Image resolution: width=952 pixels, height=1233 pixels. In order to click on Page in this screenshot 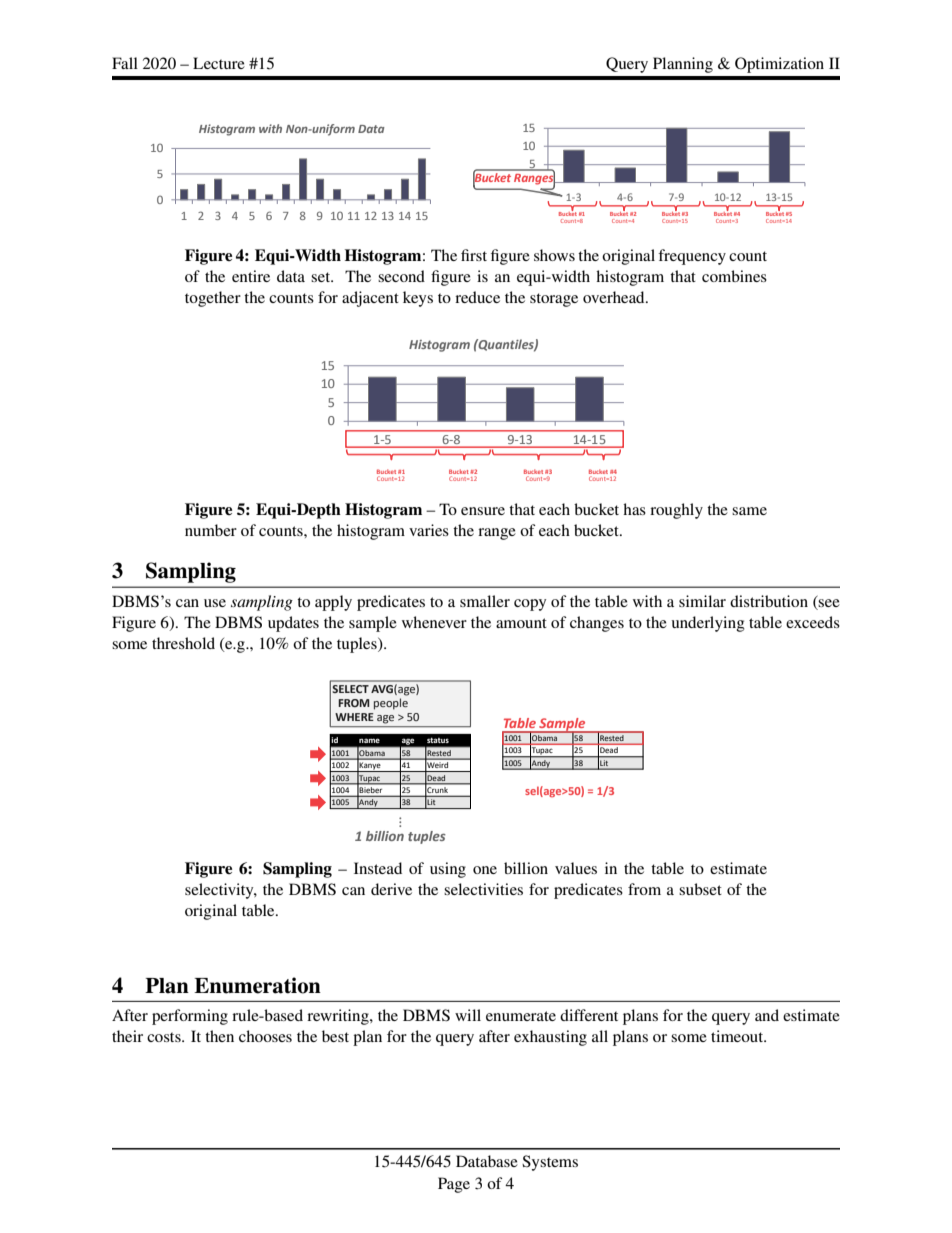, I will do `click(454, 1185)`.
